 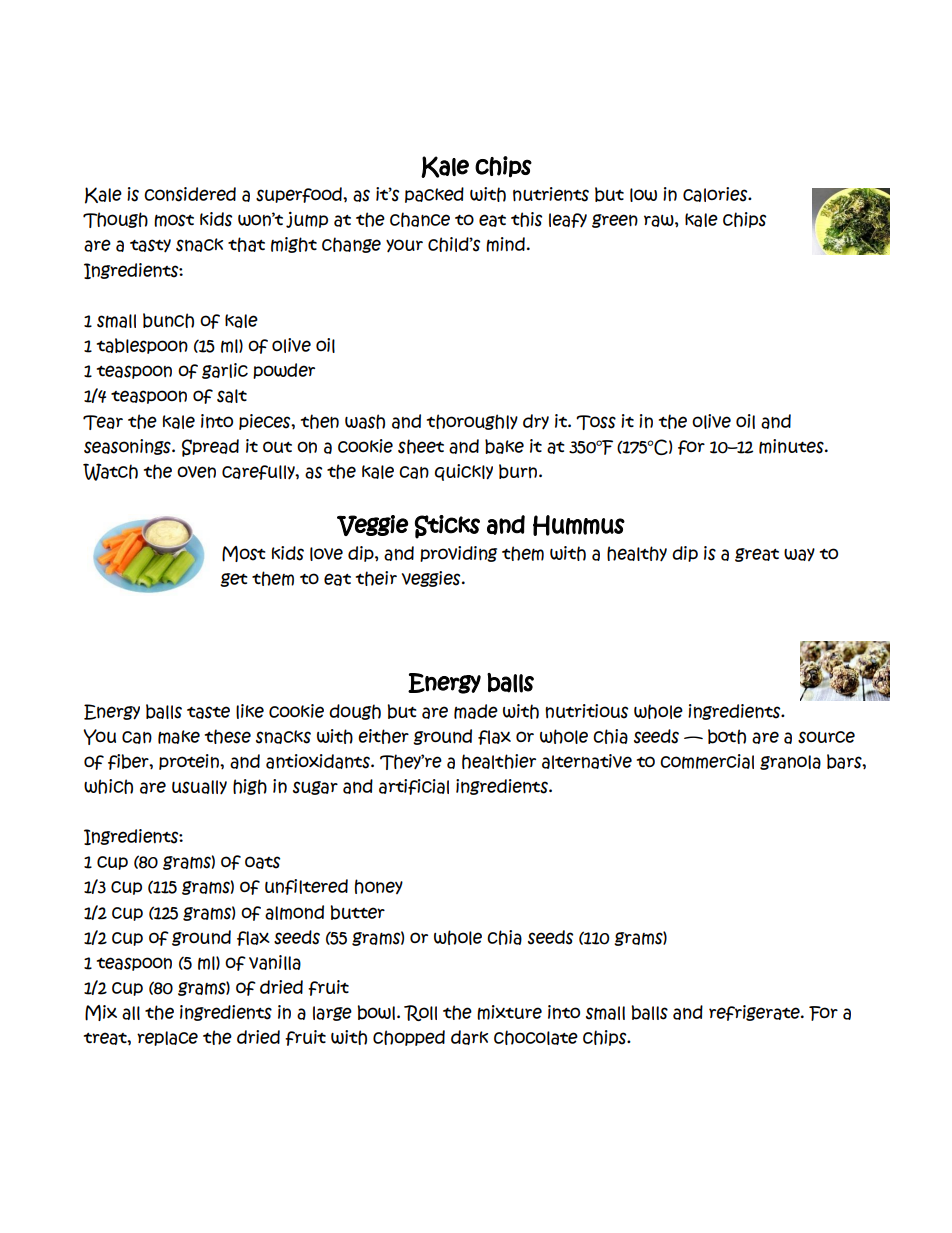 What do you see at coordinates (232, 396) in the screenshot?
I see `salt` at bounding box center [232, 396].
